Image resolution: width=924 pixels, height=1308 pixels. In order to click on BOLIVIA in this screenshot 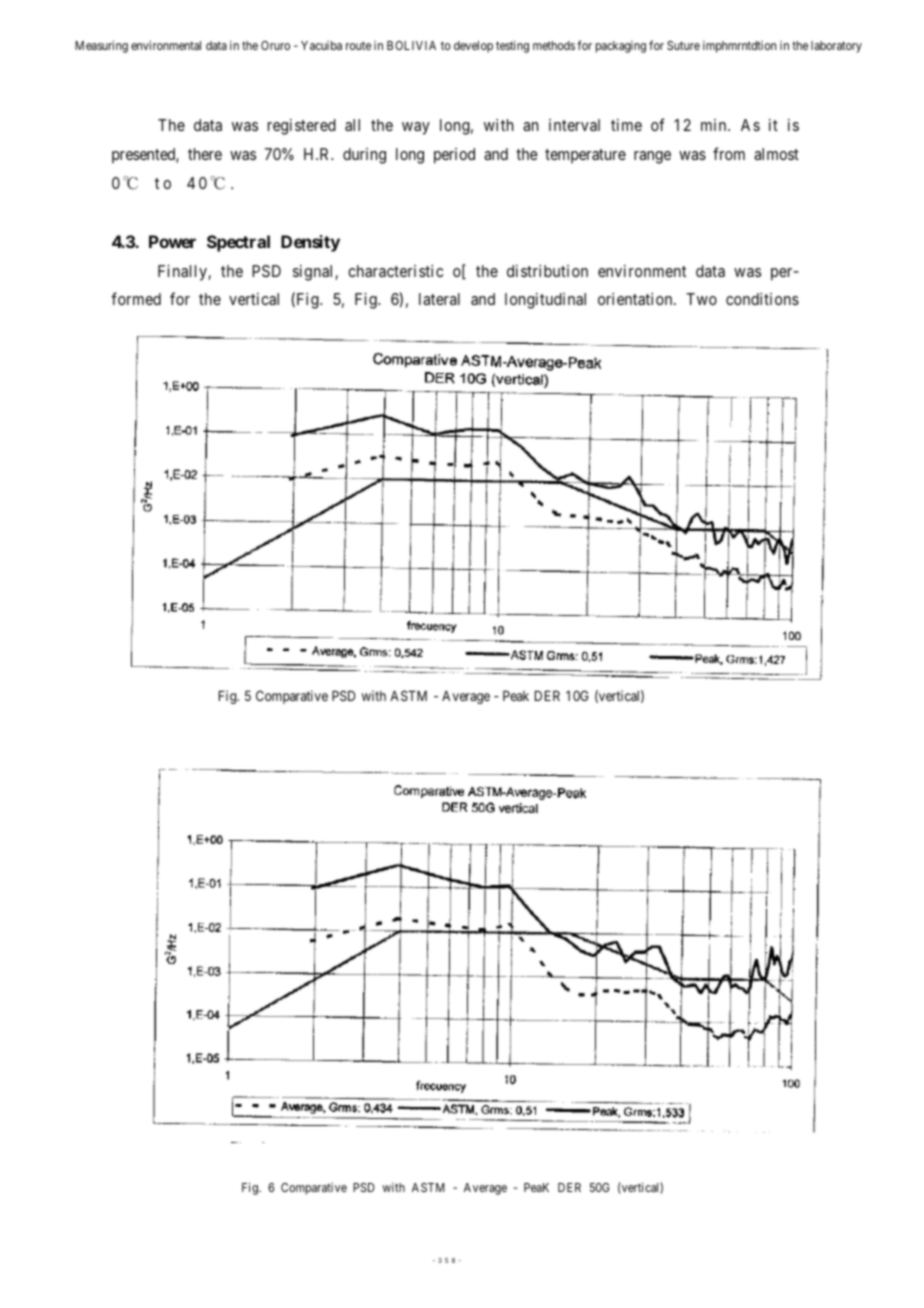, I will do `click(411, 45)`.
